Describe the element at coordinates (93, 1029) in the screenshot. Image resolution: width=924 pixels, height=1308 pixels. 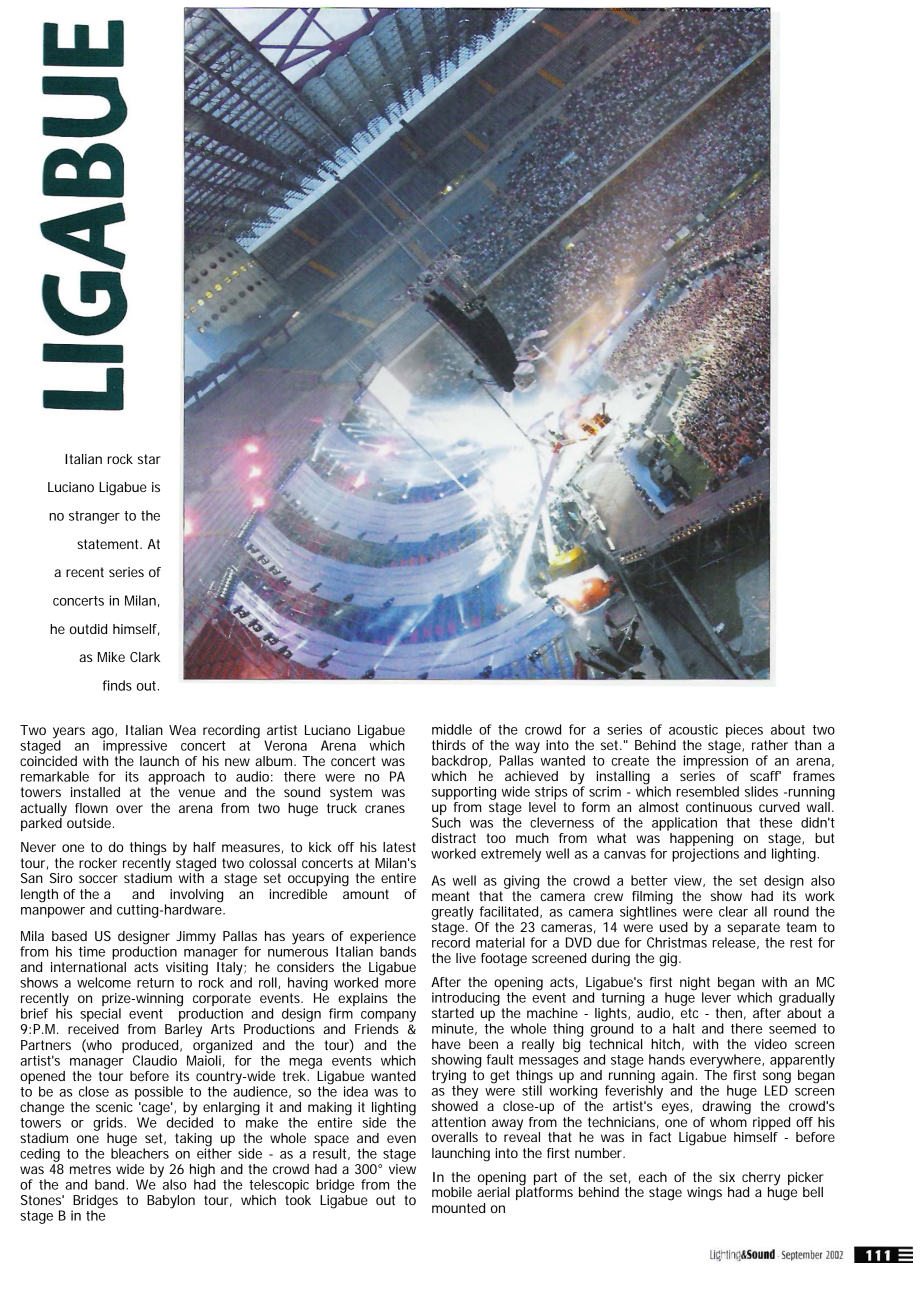
I see `received` at that location.
